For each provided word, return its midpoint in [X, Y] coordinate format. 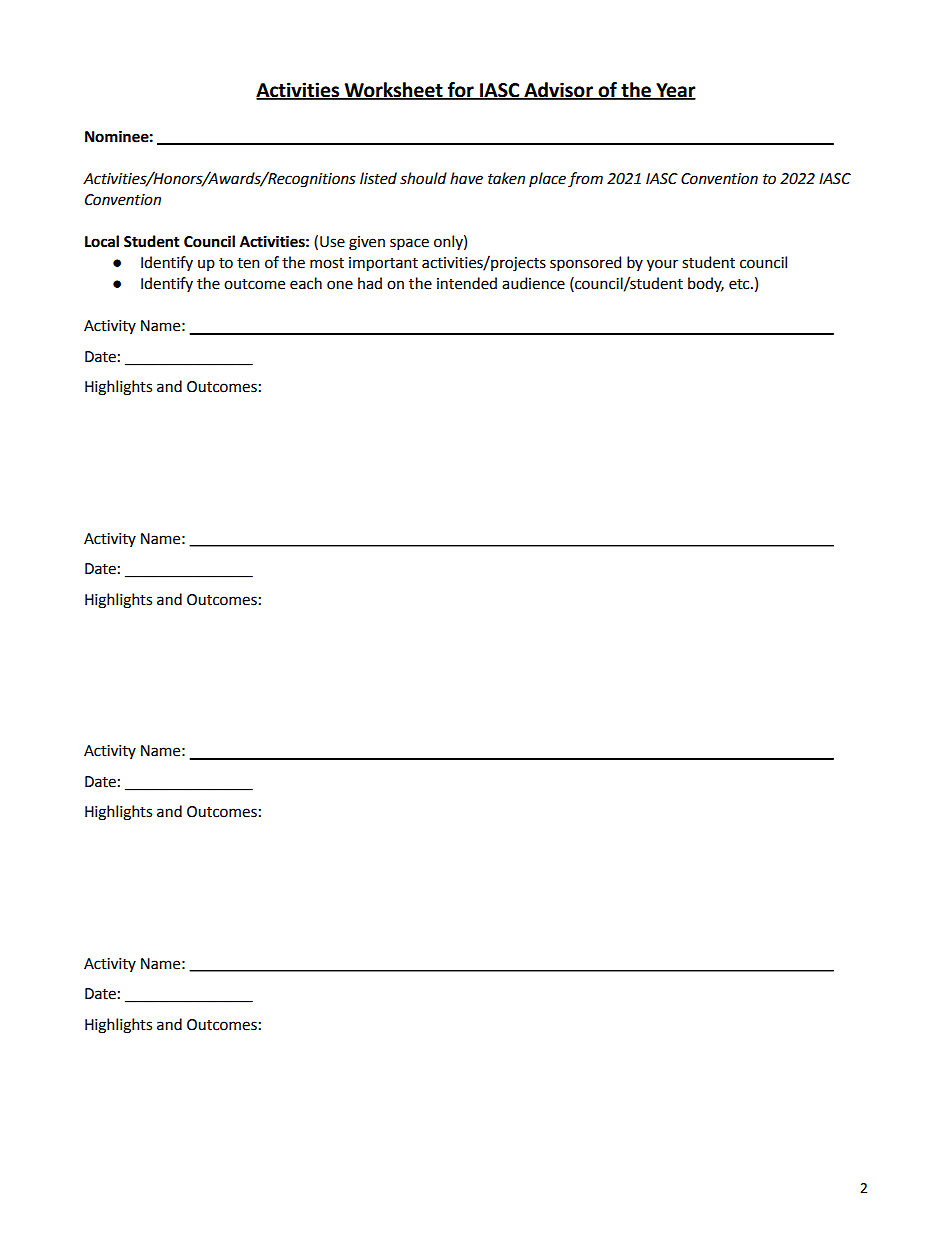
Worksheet [394, 90]
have [466, 178]
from [585, 180]
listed [378, 178]
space [409, 244]
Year [675, 91]
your [662, 265]
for [461, 90]
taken [506, 178]
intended [467, 283]
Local [102, 241]
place [547, 179]
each [306, 283]
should [423, 178]
